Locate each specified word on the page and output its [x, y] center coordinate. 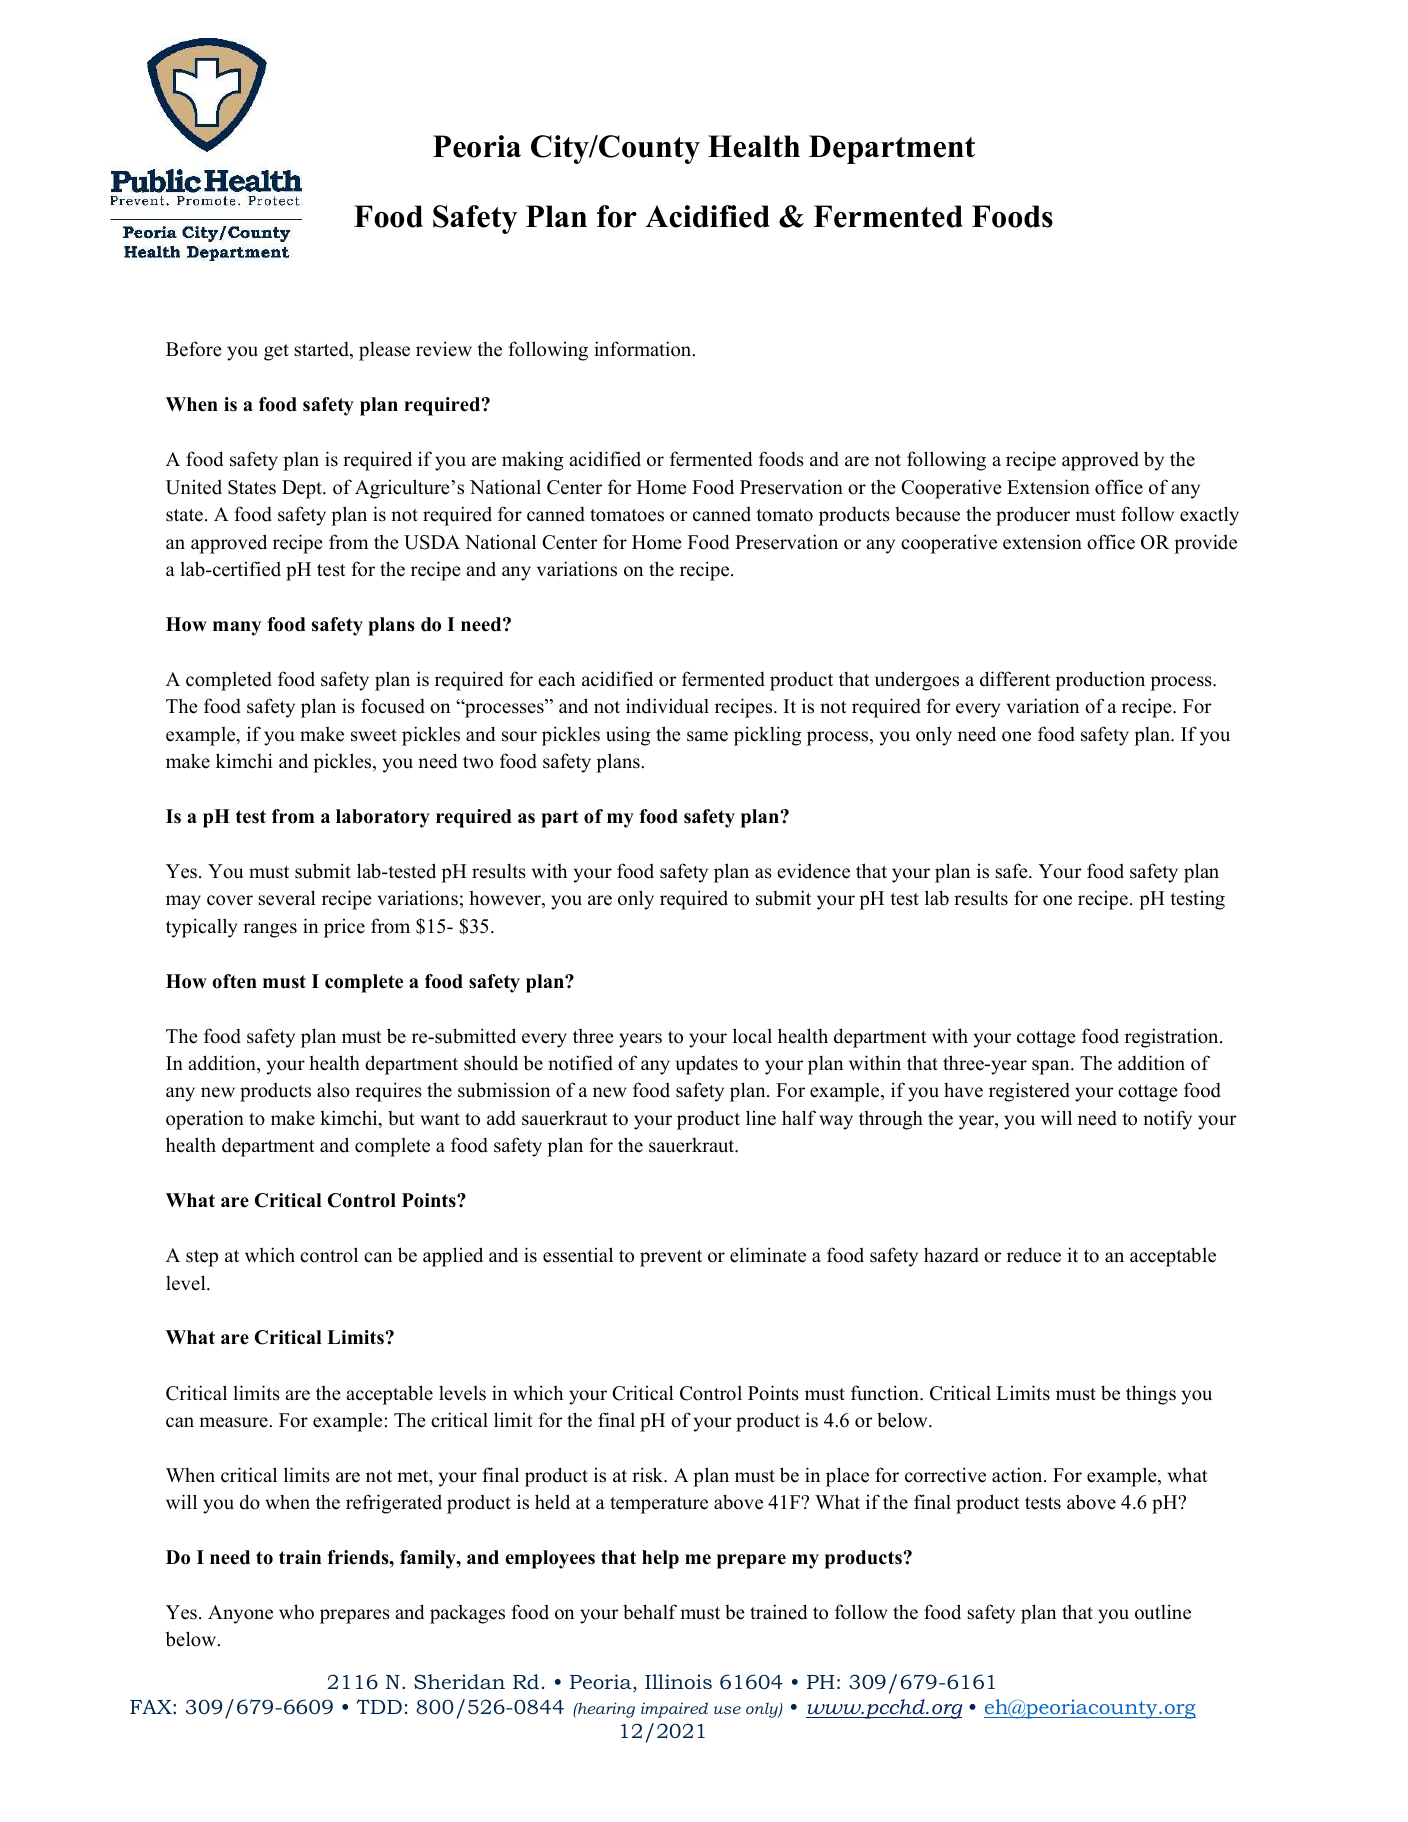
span [1052, 1067]
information [644, 349]
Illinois [678, 1682]
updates [707, 1065]
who [296, 1612]
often [234, 981]
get [276, 352]
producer [1033, 516]
